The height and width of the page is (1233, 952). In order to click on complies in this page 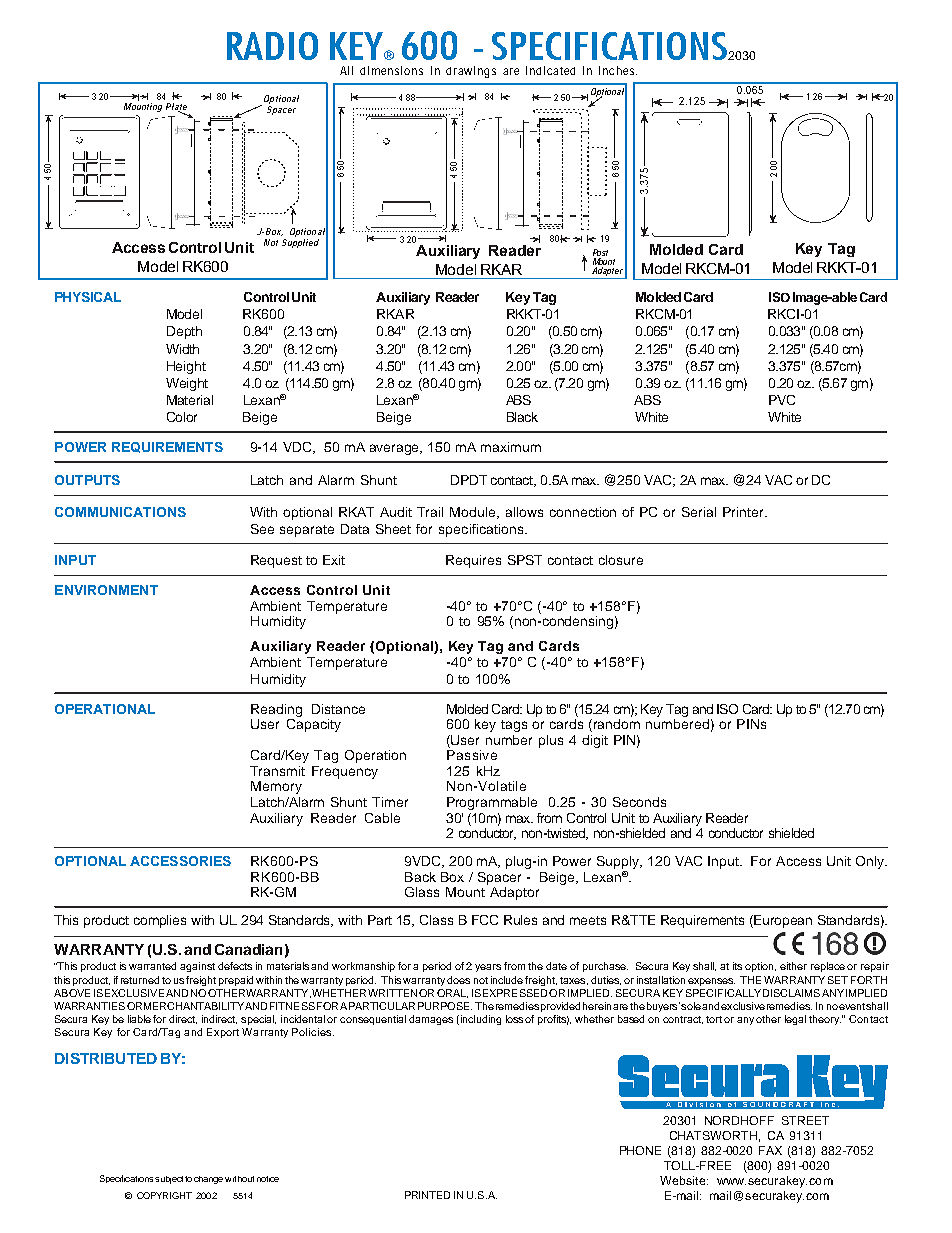, I will do `click(160, 921)`.
